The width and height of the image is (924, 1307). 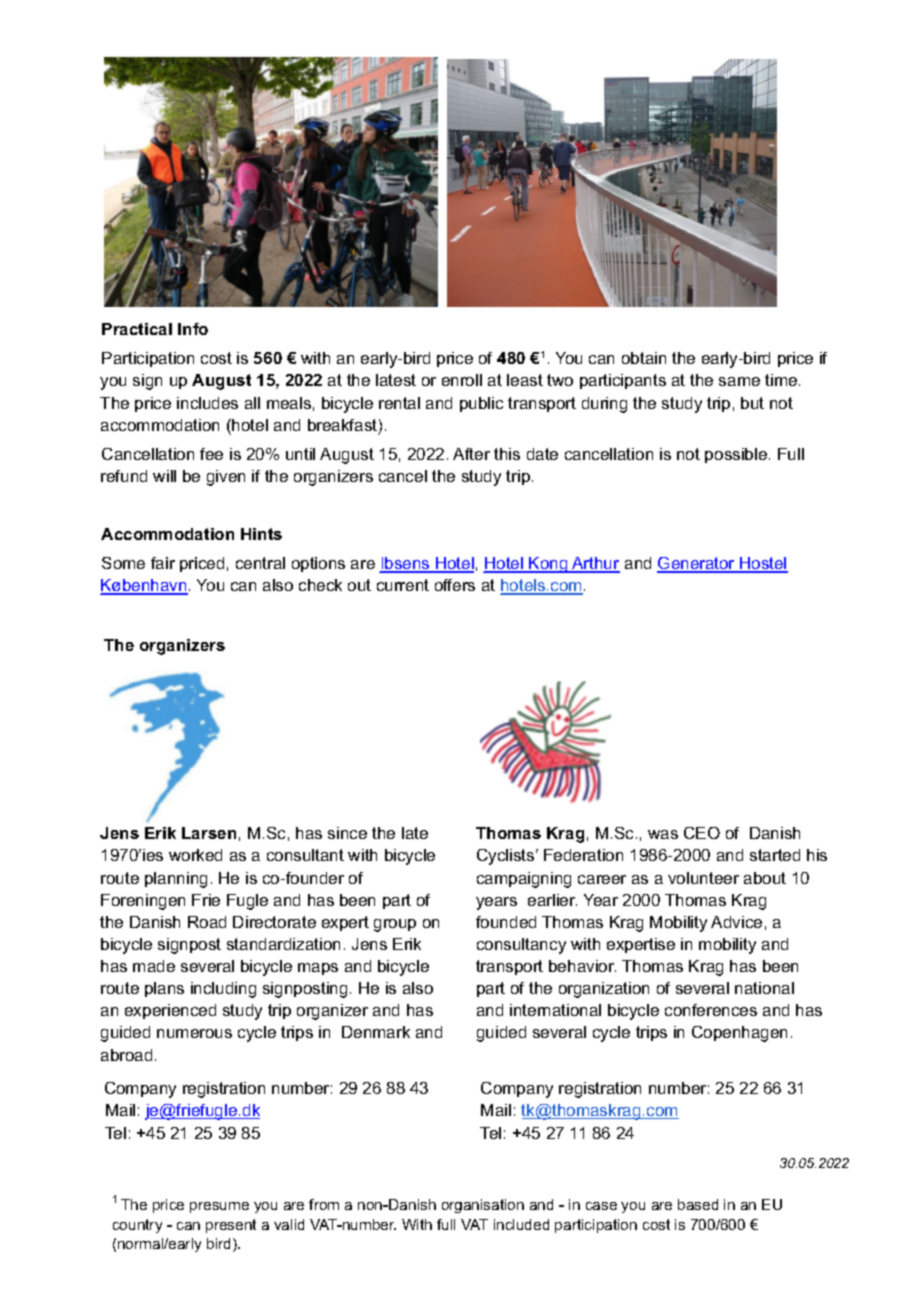 What do you see at coordinates (219, 1207) in the image?
I see `presume` at bounding box center [219, 1207].
